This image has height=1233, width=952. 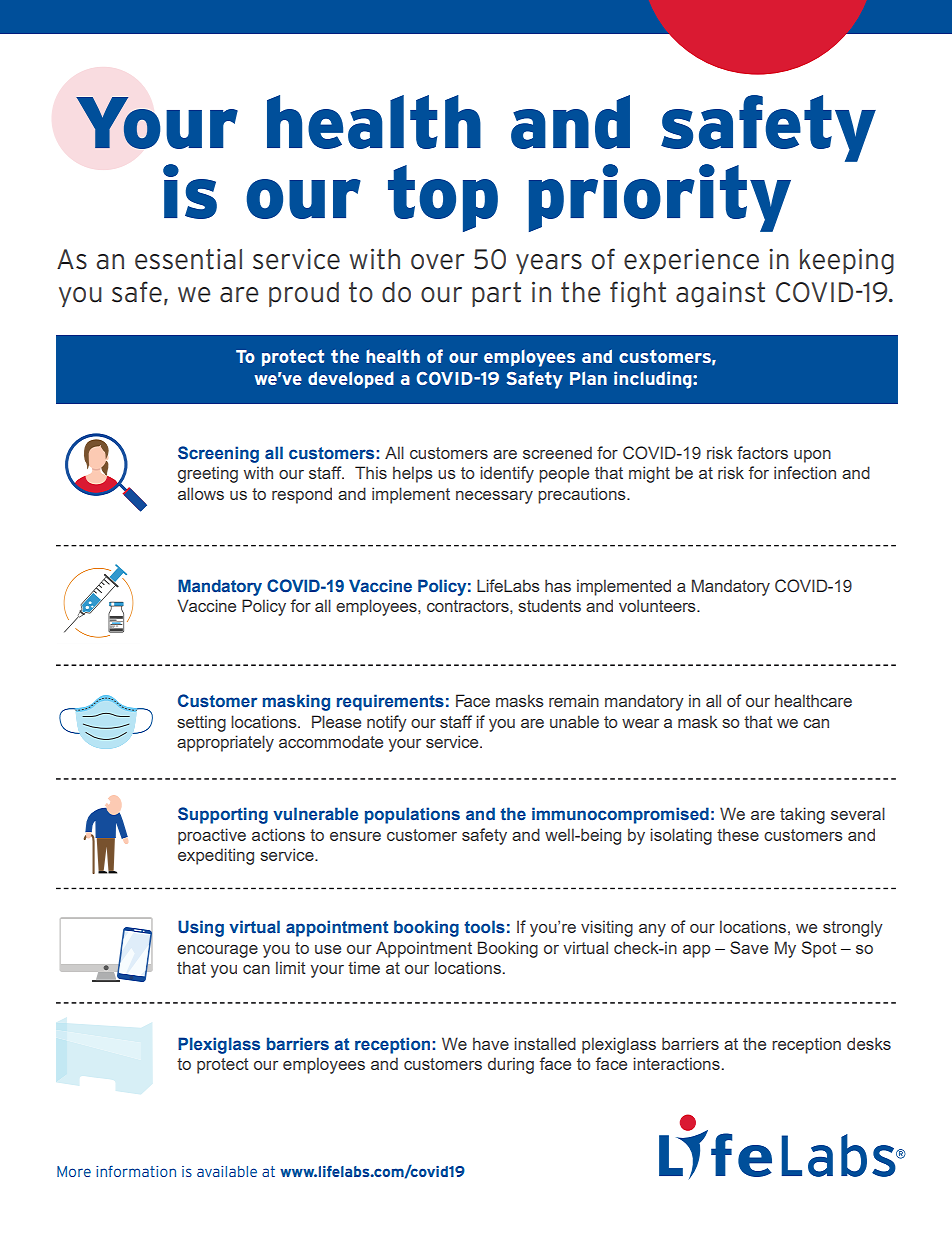 I want to click on Using, so click(x=201, y=928).
